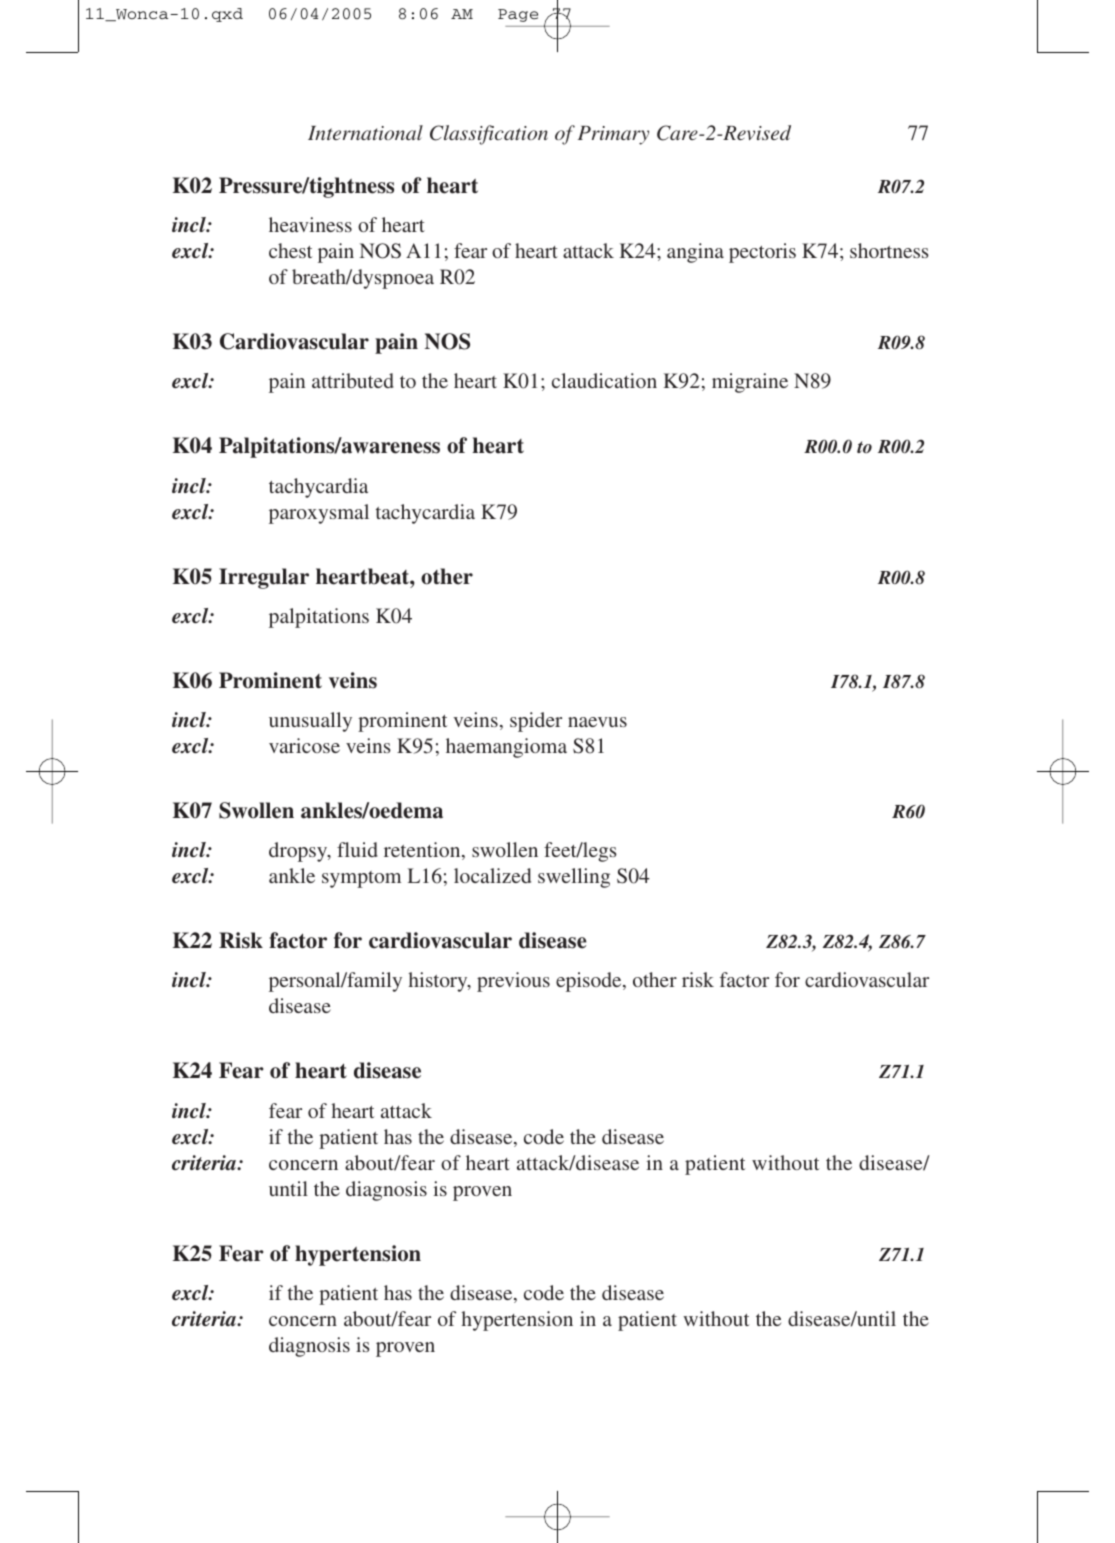 The width and height of the image is (1115, 1543). What do you see at coordinates (762, 253) in the image?
I see `pectoris` at bounding box center [762, 253].
